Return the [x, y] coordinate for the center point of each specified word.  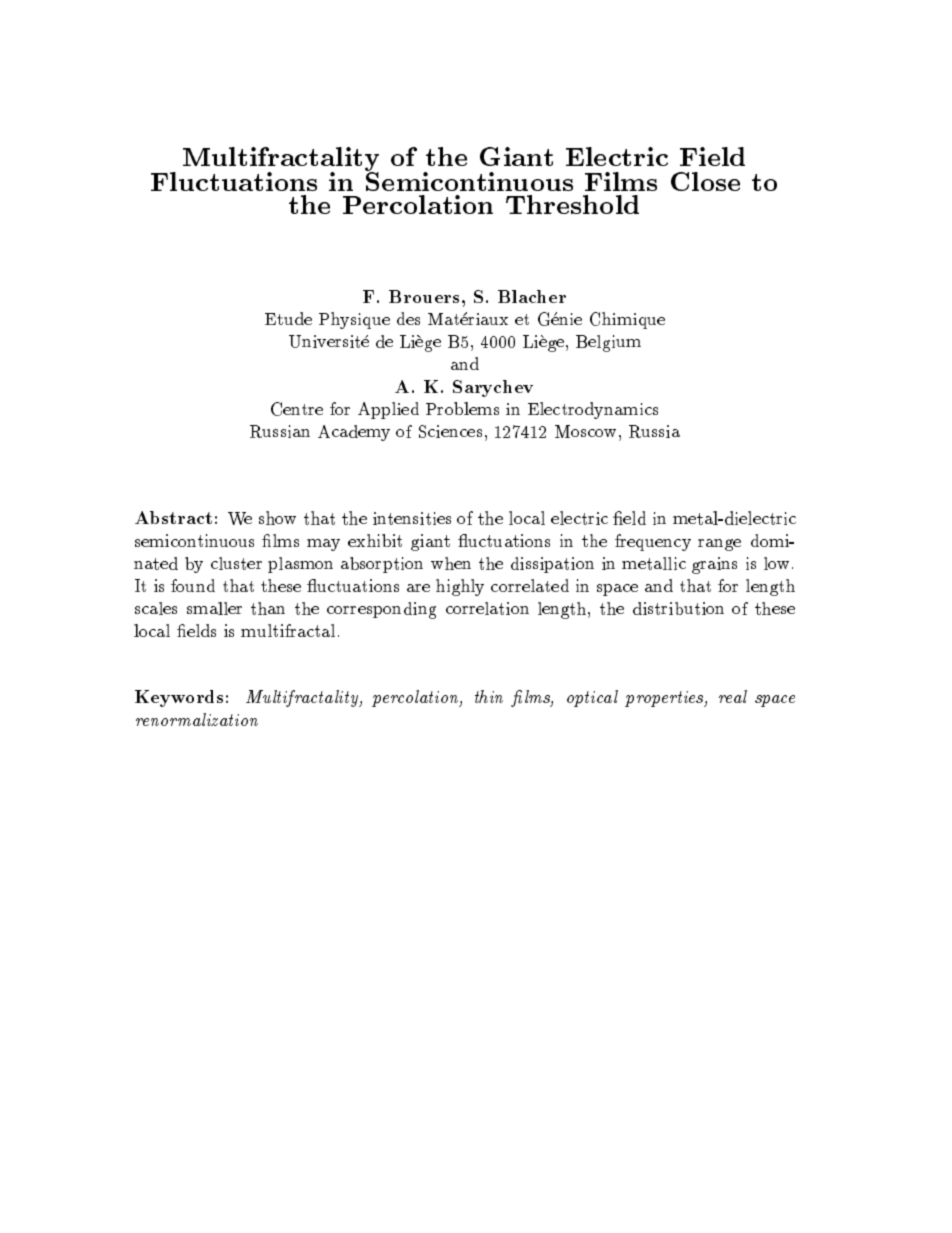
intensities [412, 518]
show [277, 518]
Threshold [572, 204]
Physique [354, 320]
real [733, 696]
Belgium [608, 343]
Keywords [179, 698]
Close [705, 181]
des [408, 318]
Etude [288, 318]
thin [489, 696]
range [719, 545]
